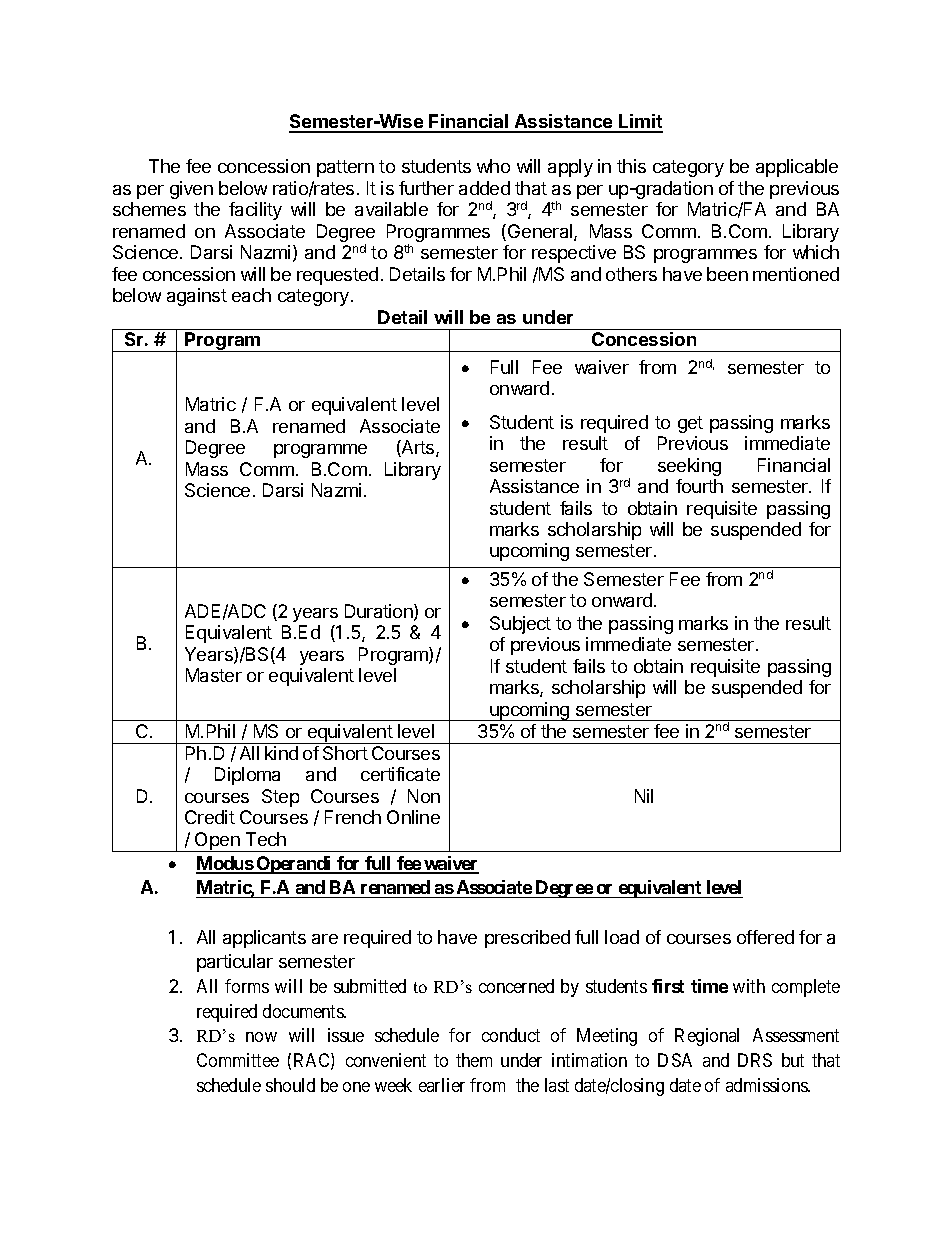 The width and height of the screenshot is (952, 1233). Describe the element at coordinates (755, 1060) in the screenshot. I see `DRS` at that location.
